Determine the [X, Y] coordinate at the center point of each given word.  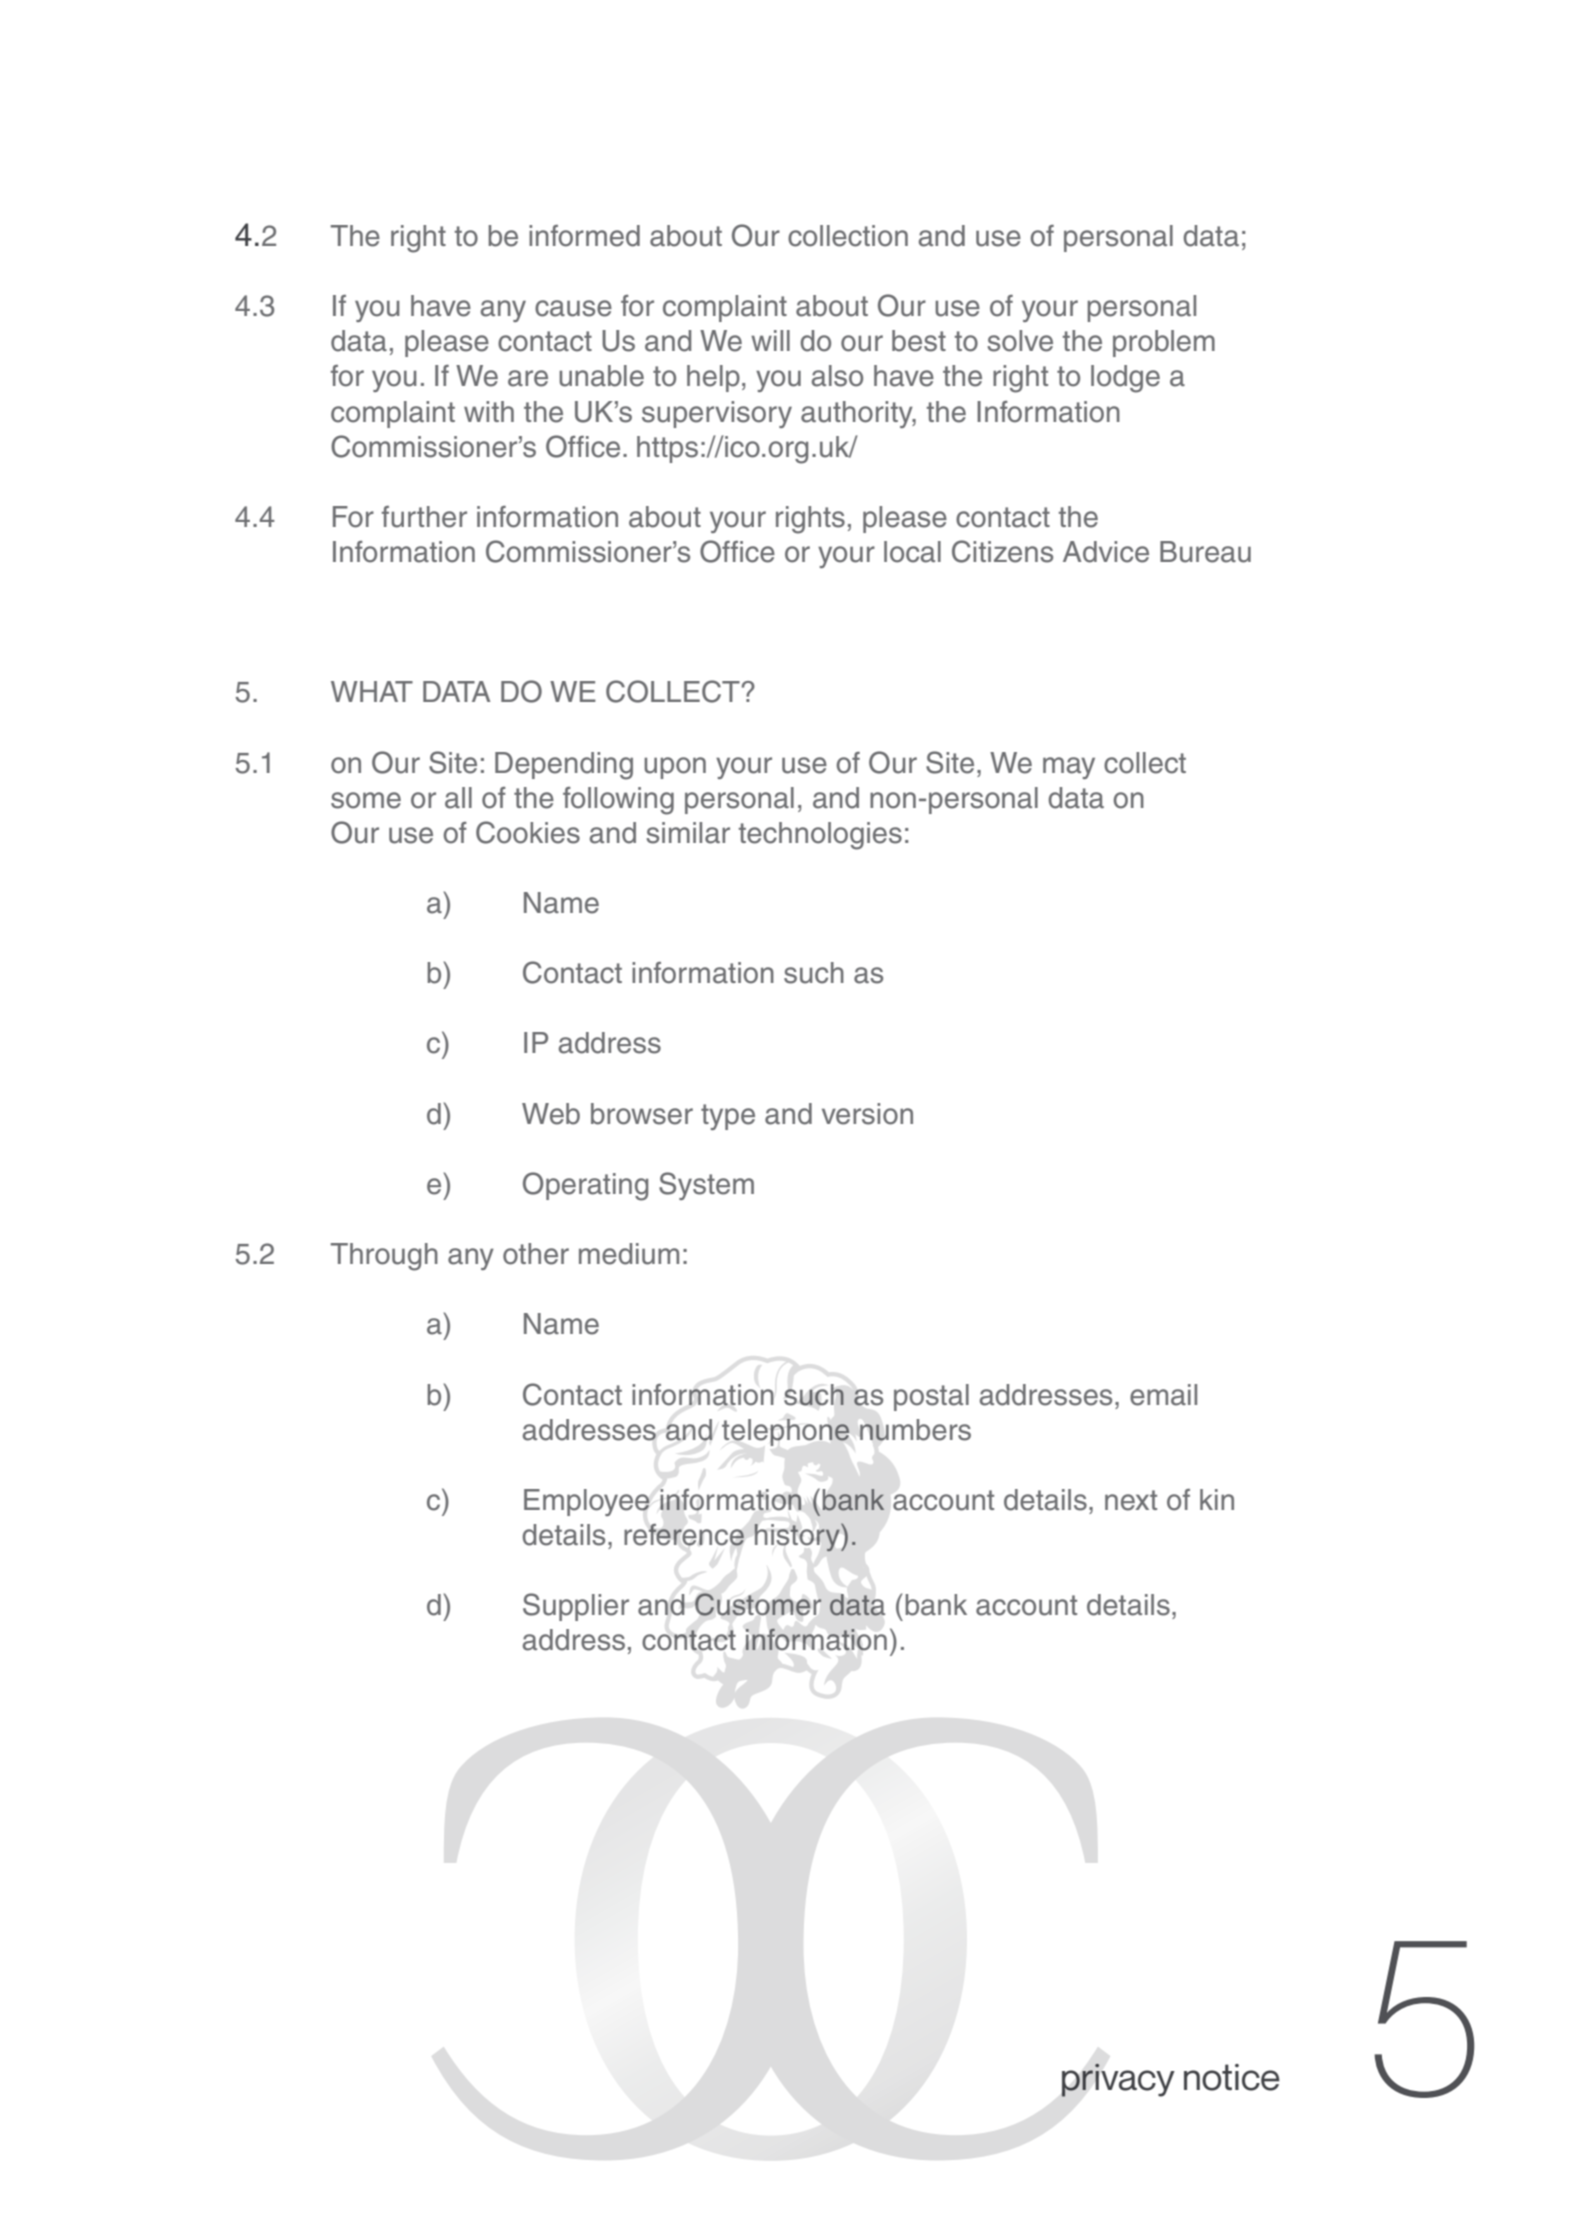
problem [1164, 343]
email [1163, 1395]
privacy [1118, 2080]
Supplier [576, 1607]
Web [551, 1114]
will [770, 340]
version [867, 1114]
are [528, 378]
